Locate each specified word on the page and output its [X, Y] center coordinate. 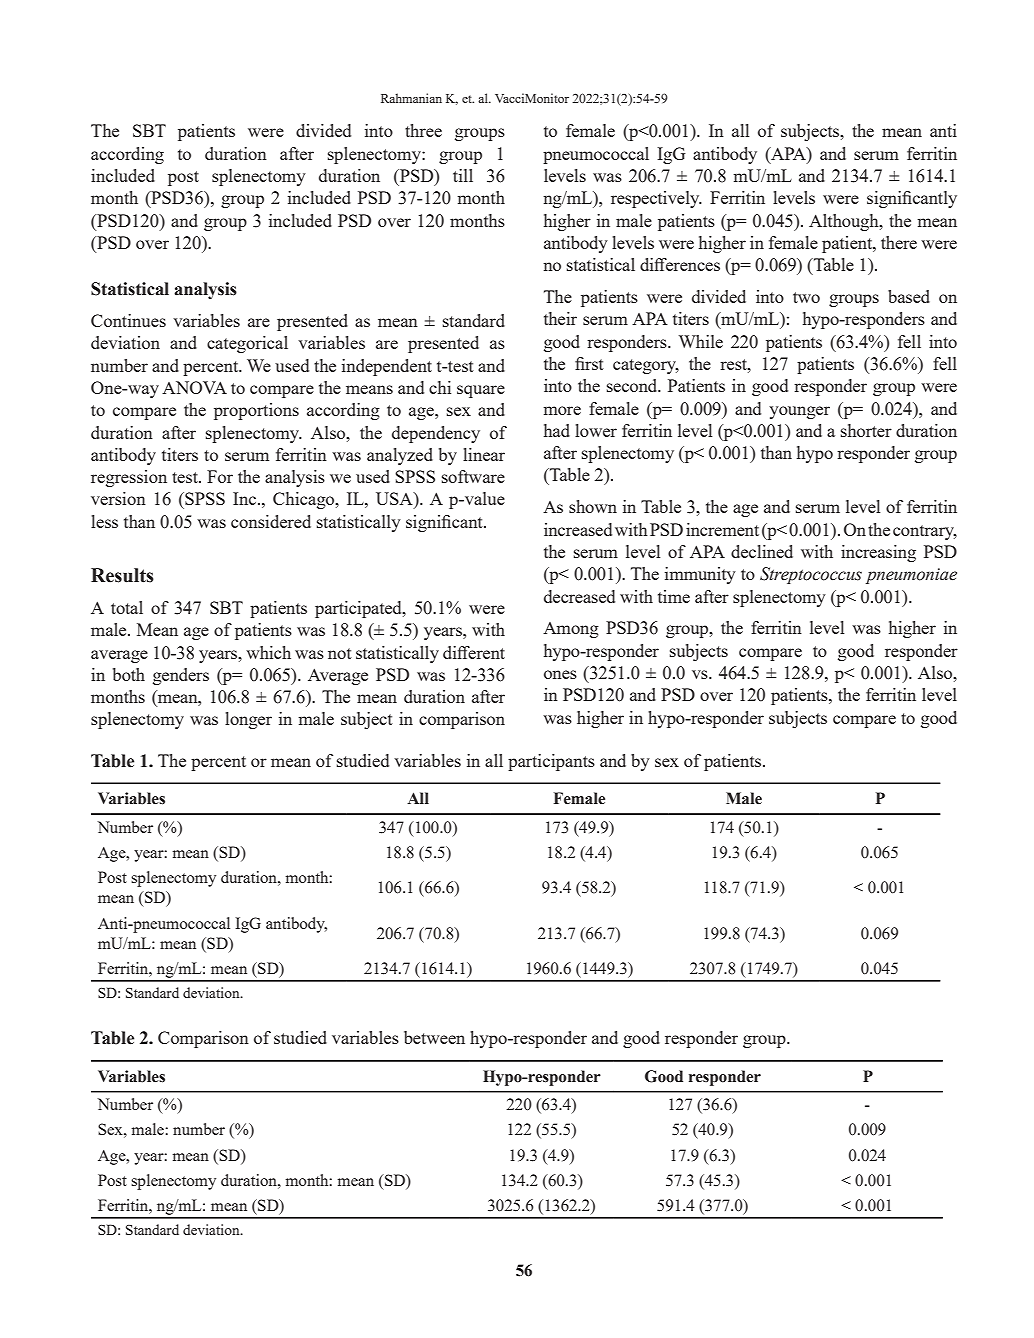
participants [551, 762]
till [463, 175]
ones [560, 674]
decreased [579, 596]
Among [571, 630]
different [474, 652]
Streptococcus [811, 575]
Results [122, 575]
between [434, 1037]
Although [845, 222]
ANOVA [194, 387]
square [481, 391]
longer [248, 720]
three [423, 130]
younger [799, 412]
